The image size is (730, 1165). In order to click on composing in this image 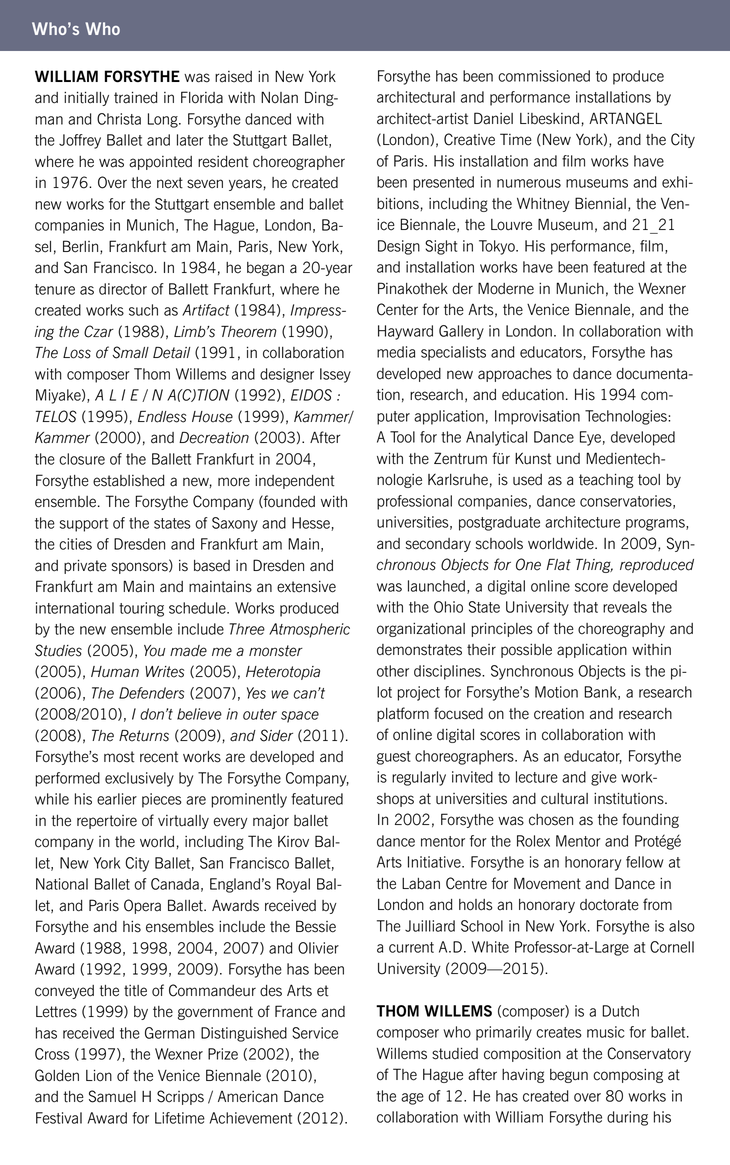, I will do `click(628, 1076)`.
